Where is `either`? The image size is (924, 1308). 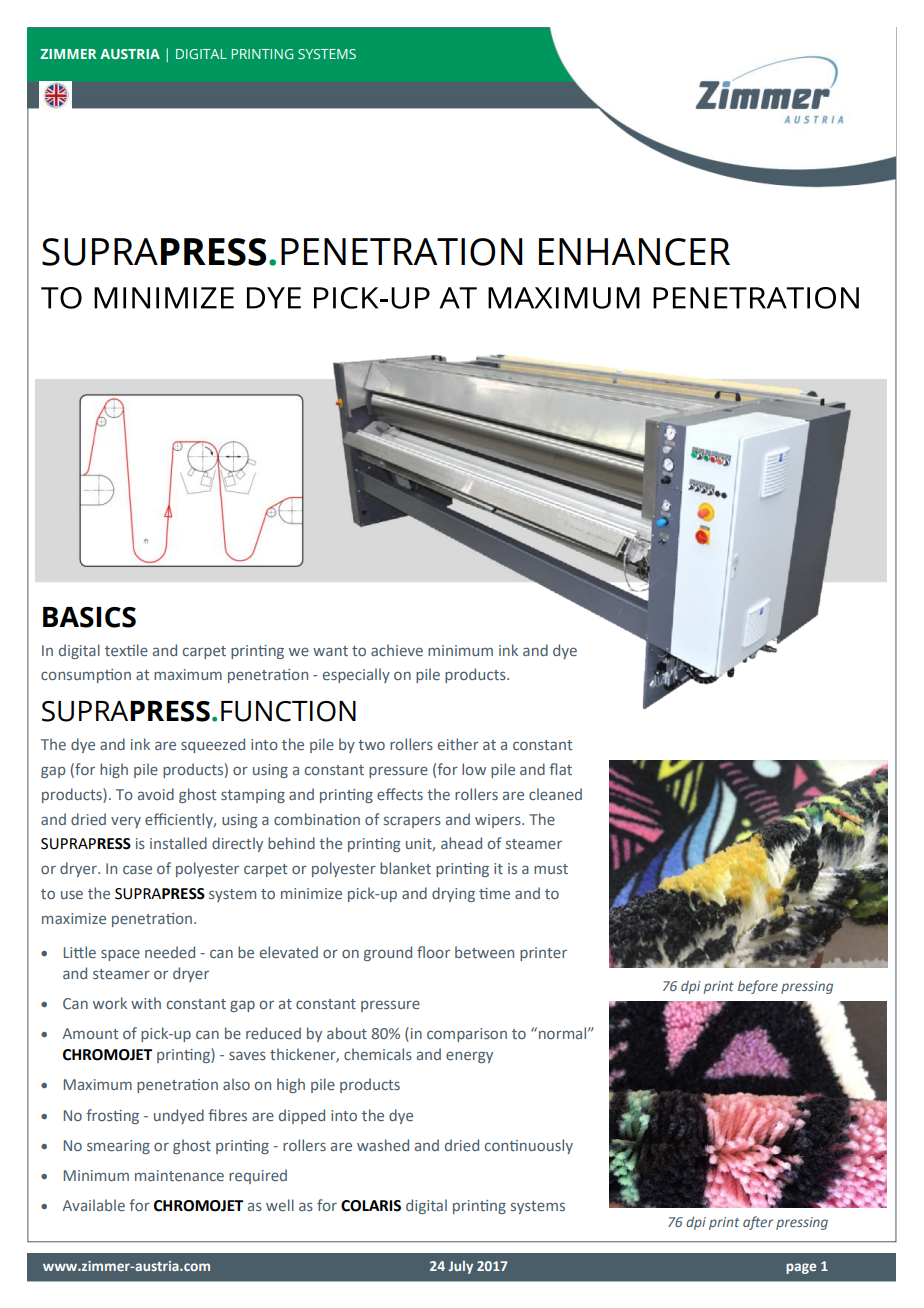
either is located at coordinates (458, 744).
